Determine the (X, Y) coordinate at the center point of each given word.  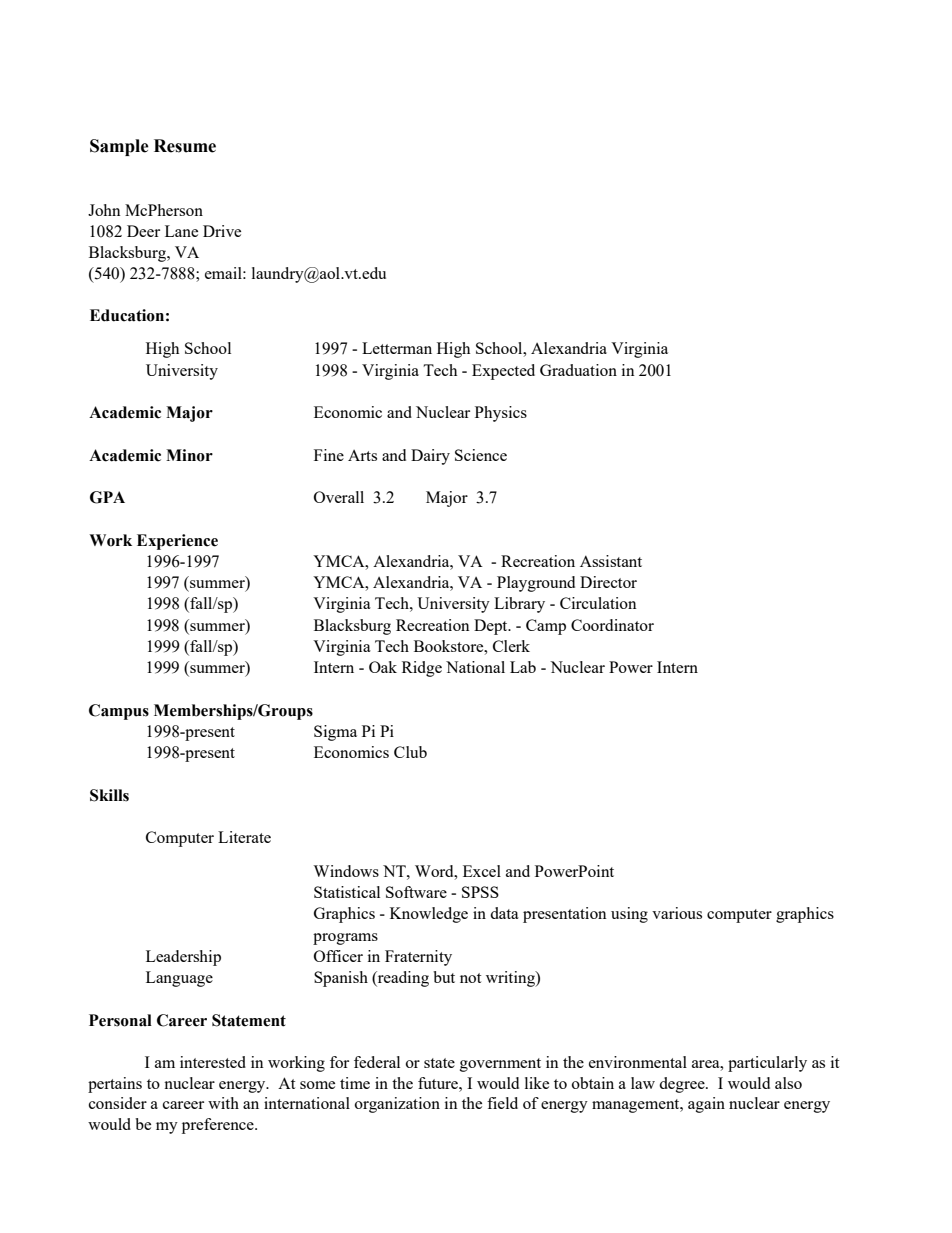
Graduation (578, 370)
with (223, 1103)
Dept (492, 627)
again (706, 1105)
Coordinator (612, 625)
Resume (185, 146)
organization (397, 1105)
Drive (222, 231)
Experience (177, 542)
